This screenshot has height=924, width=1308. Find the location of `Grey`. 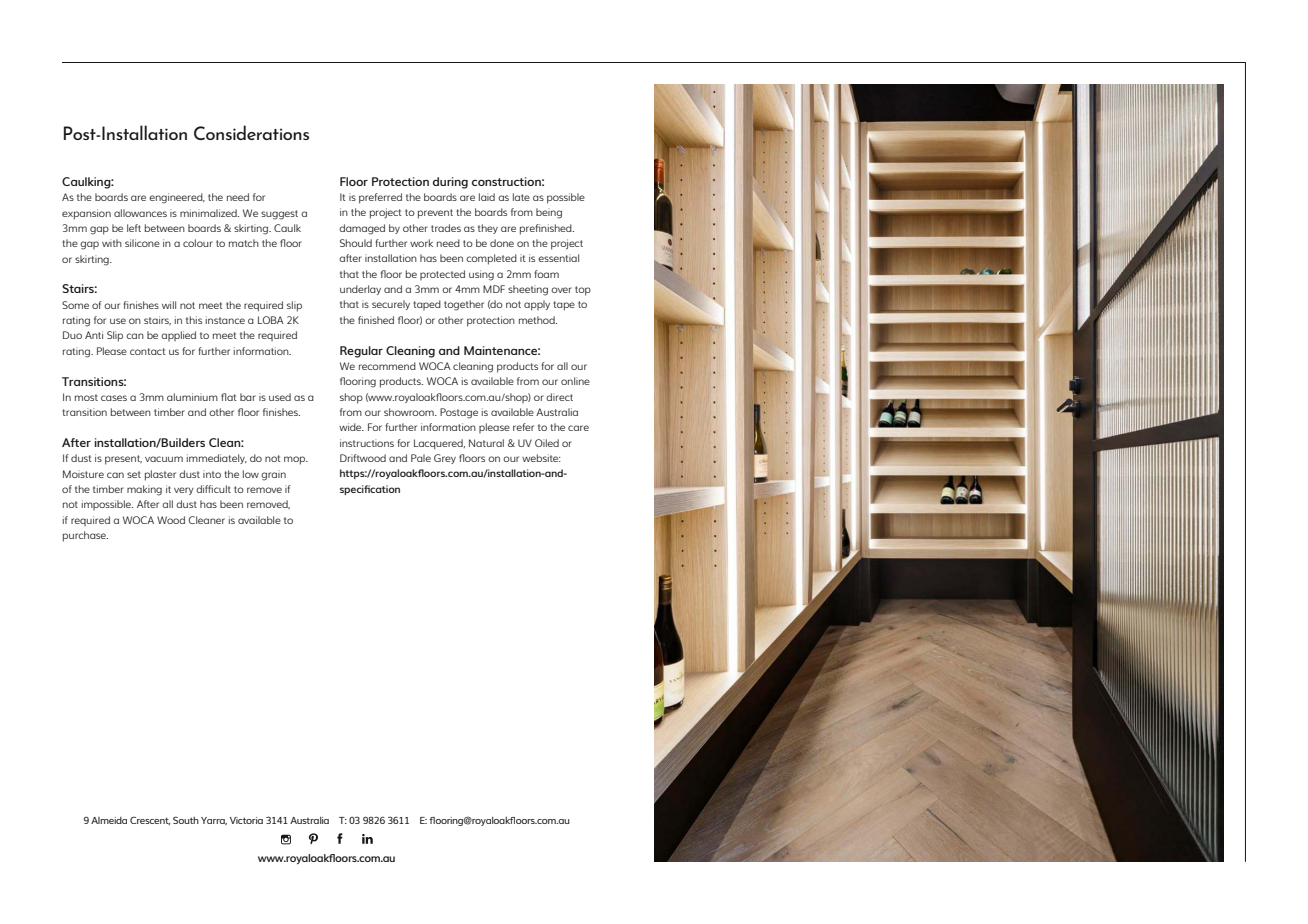

Grey is located at coordinates (445, 459).
